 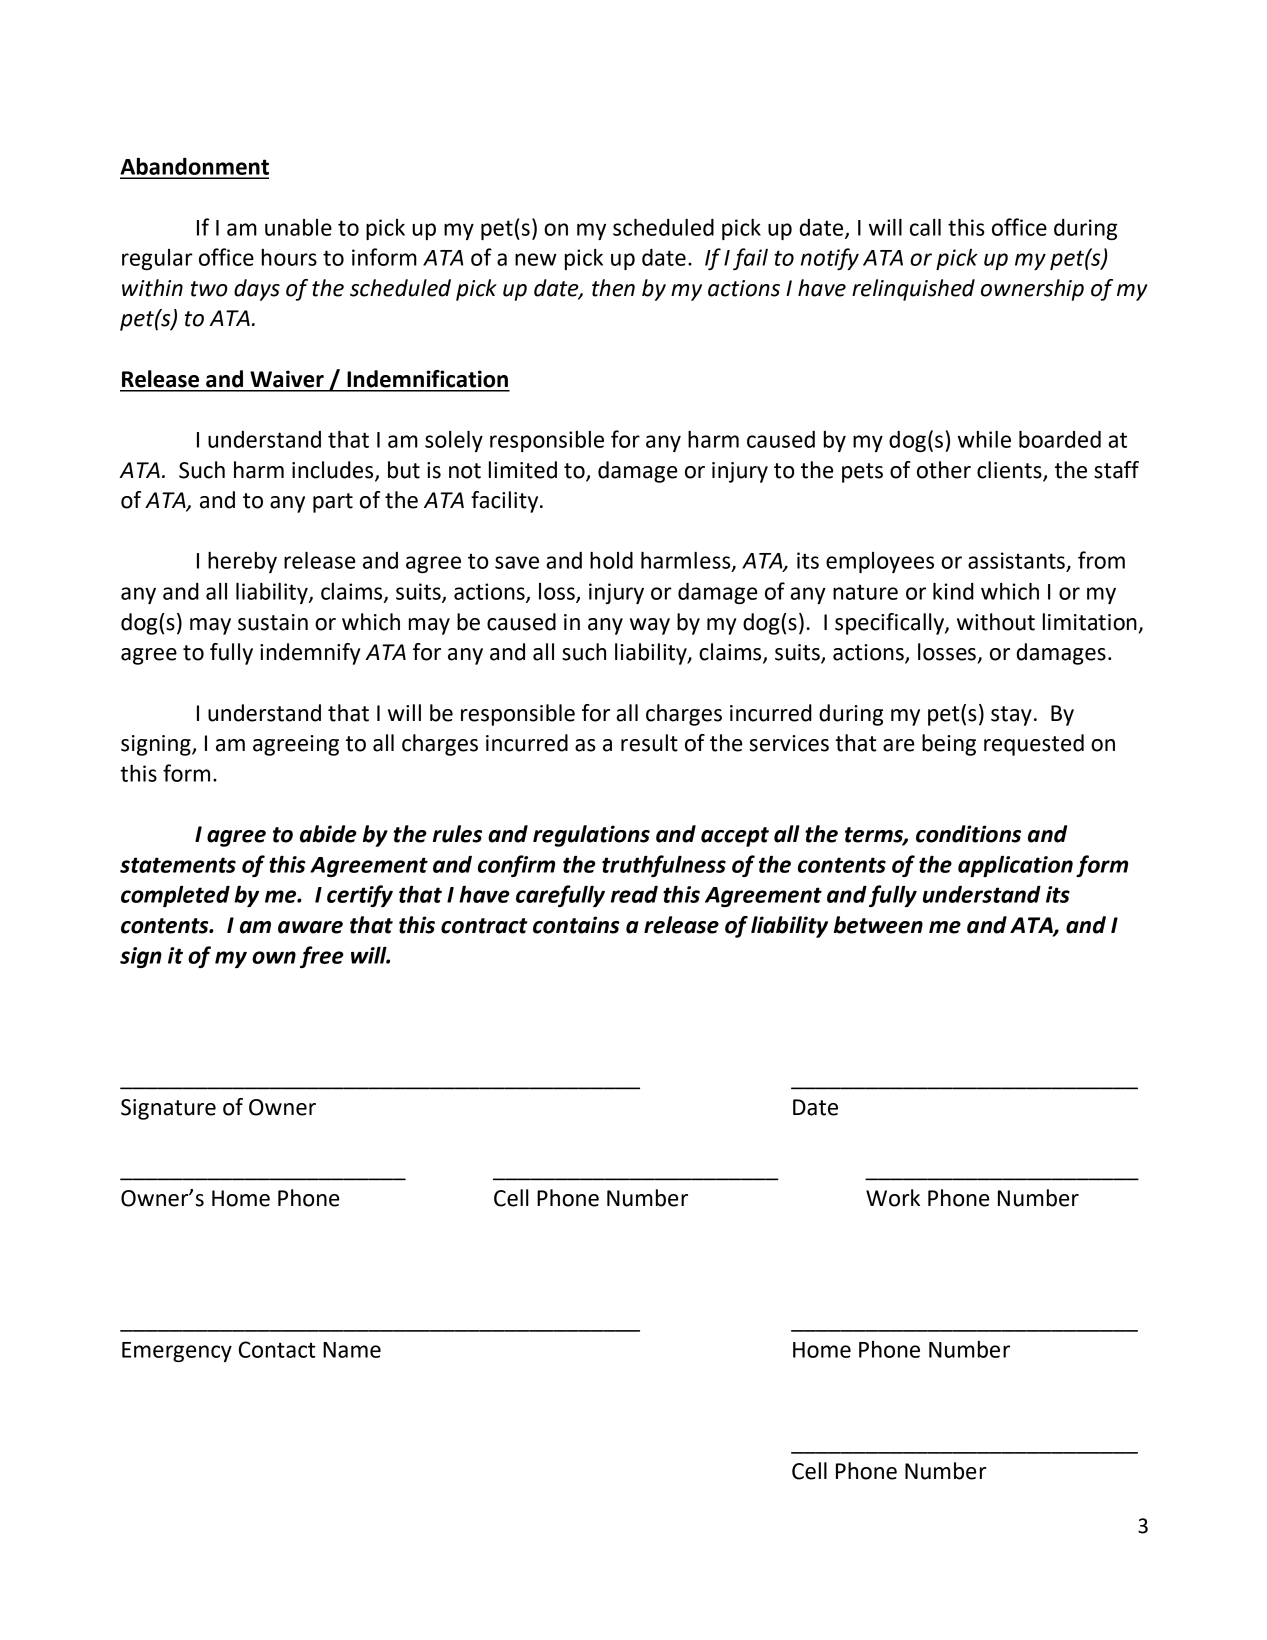 What do you see at coordinates (913, 290) in the image?
I see `relinquished` at bounding box center [913, 290].
